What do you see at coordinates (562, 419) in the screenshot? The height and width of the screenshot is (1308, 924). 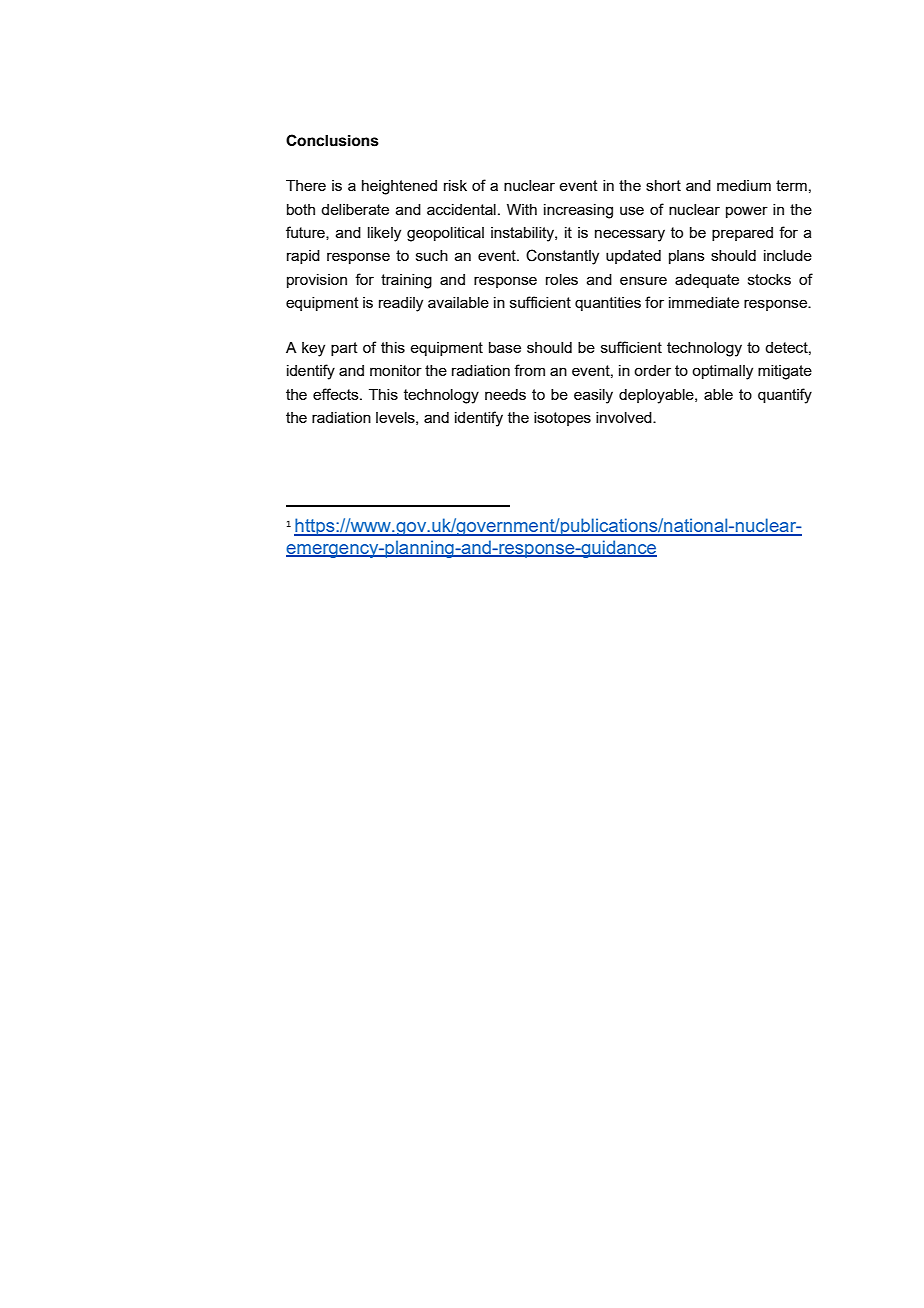 I see `isotopes` at bounding box center [562, 419].
